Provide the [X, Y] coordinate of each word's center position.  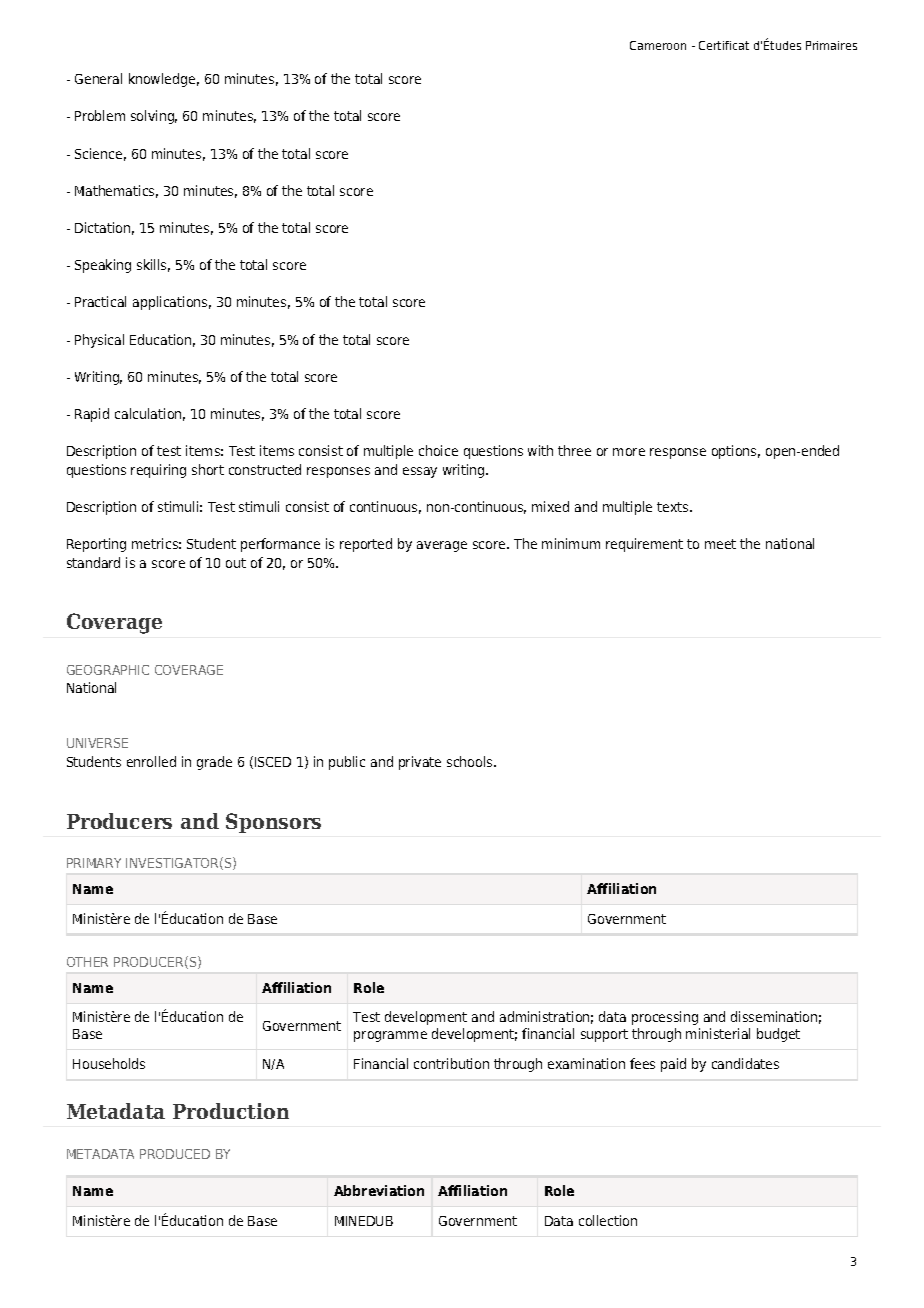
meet [720, 544]
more [629, 452]
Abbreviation [379, 1190]
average [442, 546]
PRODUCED [175, 1154]
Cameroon [658, 45]
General [98, 78]
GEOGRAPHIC [108, 670]
